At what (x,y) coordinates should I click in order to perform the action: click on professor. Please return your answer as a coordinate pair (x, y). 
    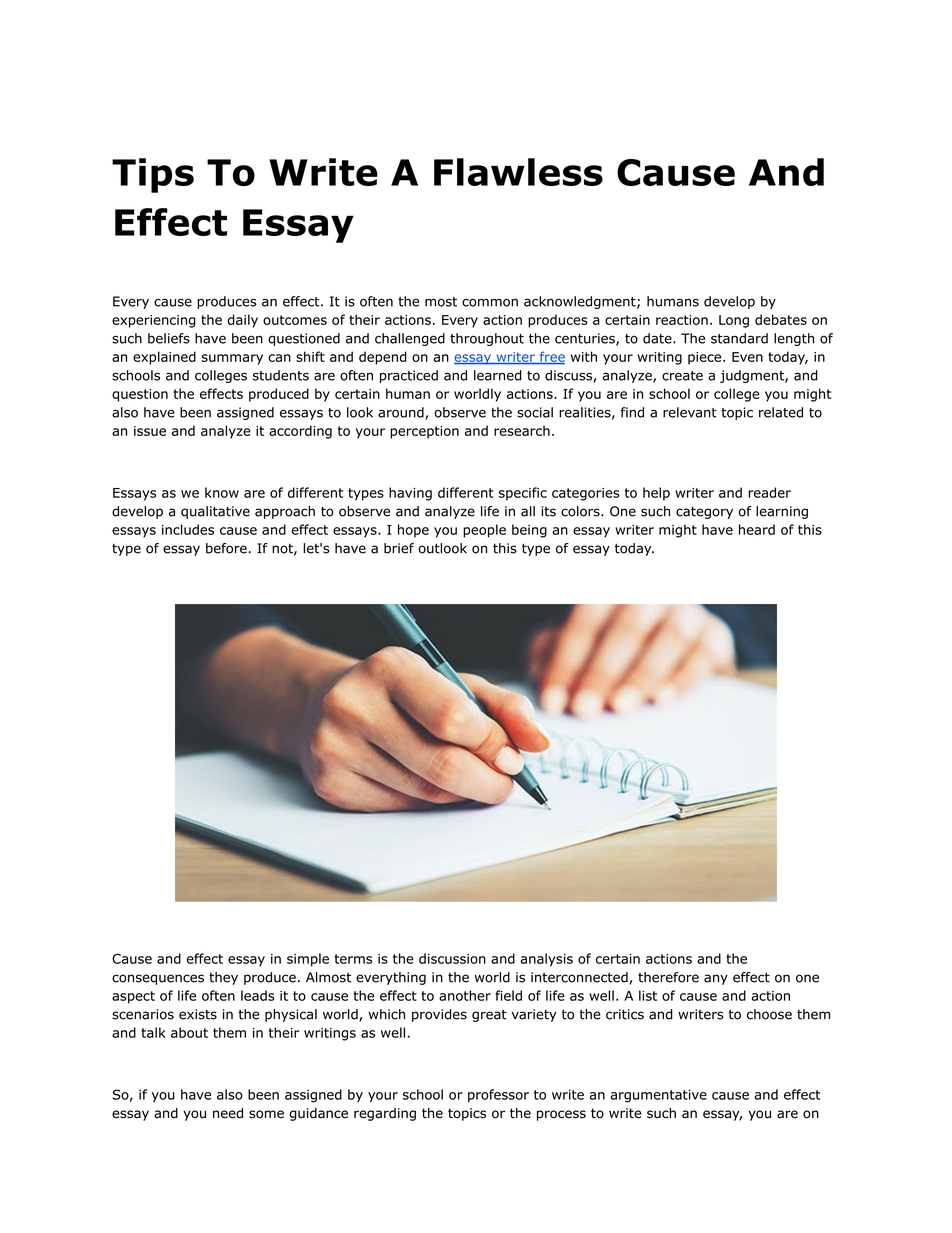
    Looking at the image, I should click on (498, 1095).
